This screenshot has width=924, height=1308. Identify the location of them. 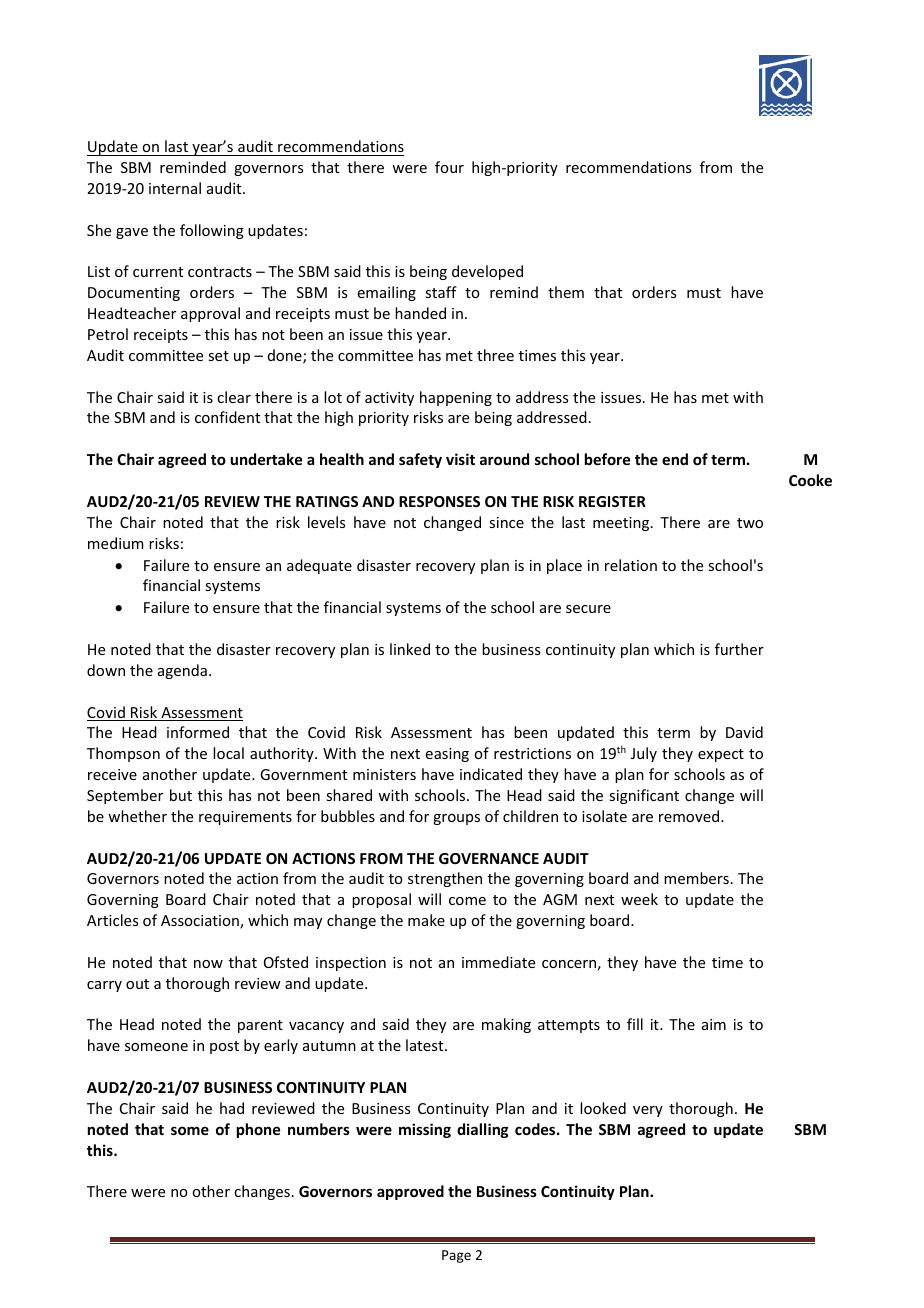
(566, 292).
